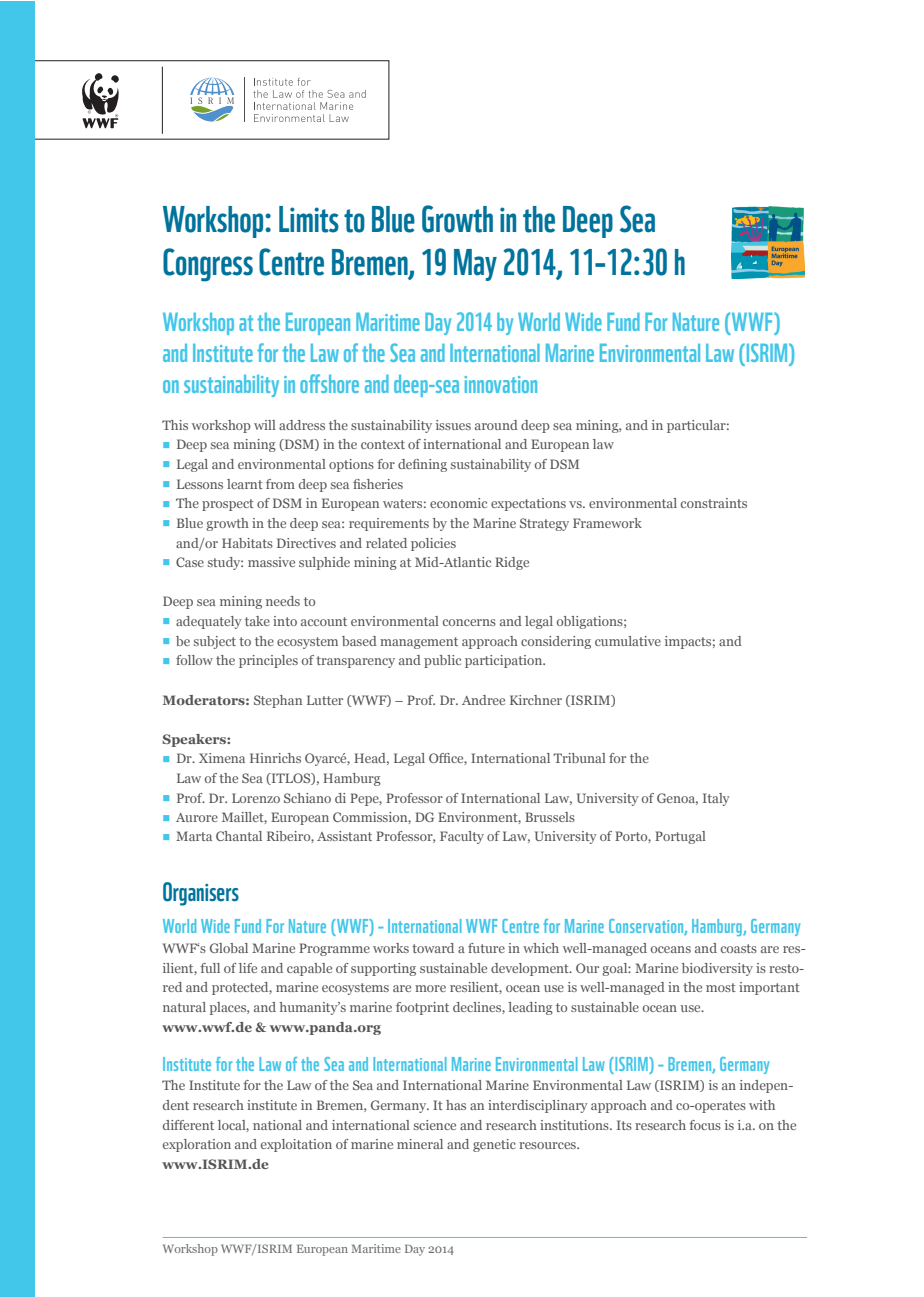  Describe the element at coordinates (628, 641) in the screenshot. I see `cumulative` at that location.
